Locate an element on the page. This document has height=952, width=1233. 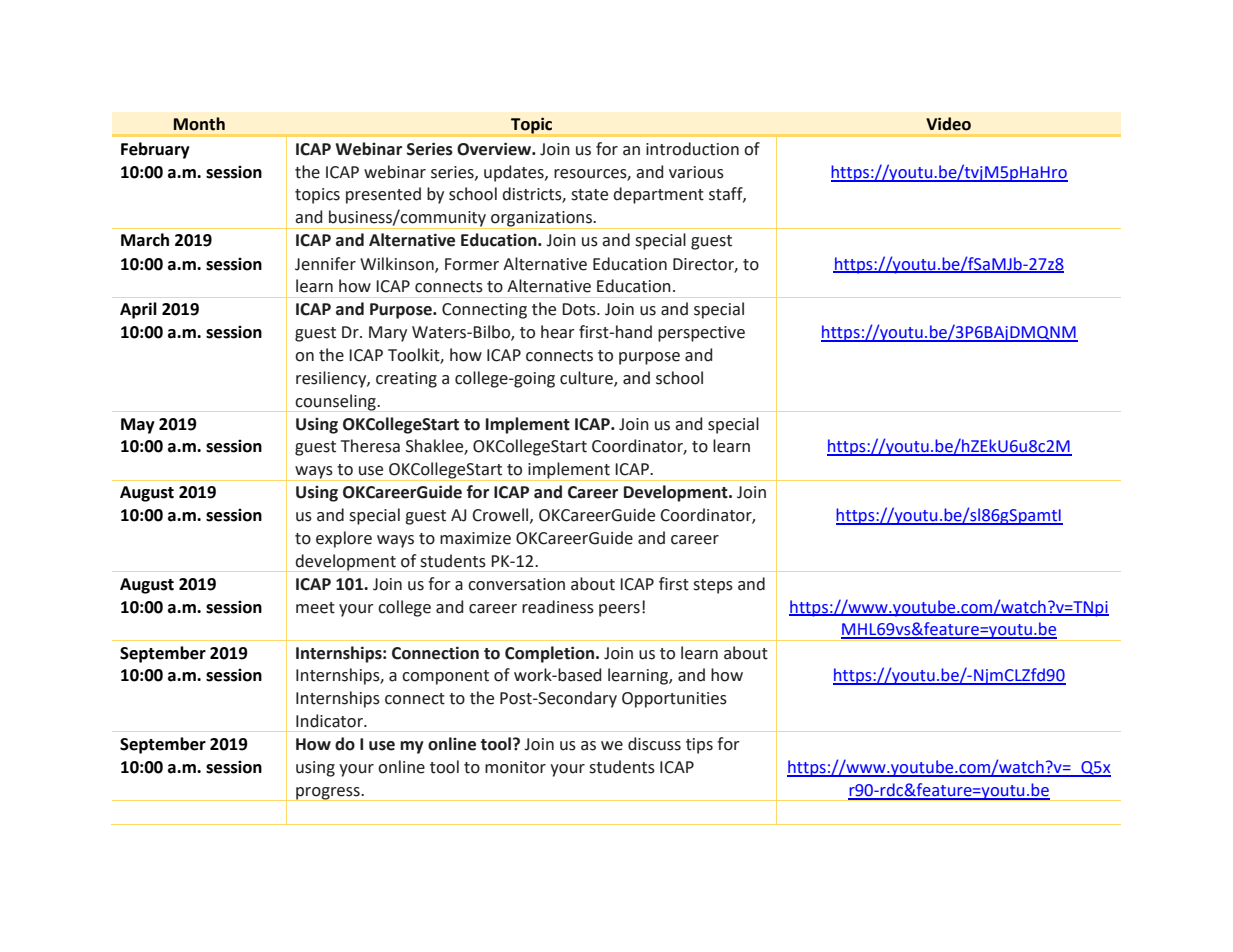
tips is located at coordinates (699, 746).
